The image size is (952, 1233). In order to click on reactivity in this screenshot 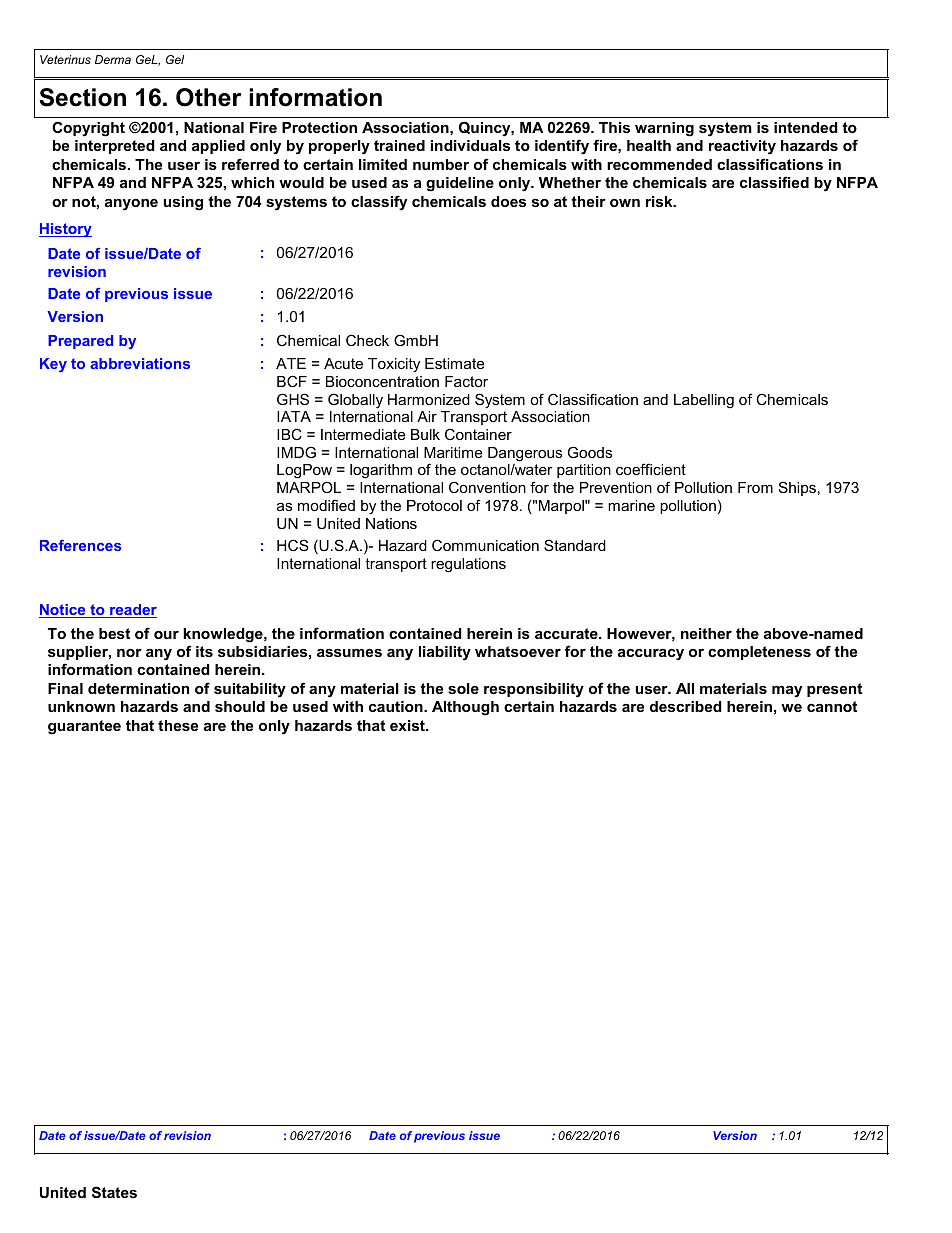, I will do `click(742, 147)`.
